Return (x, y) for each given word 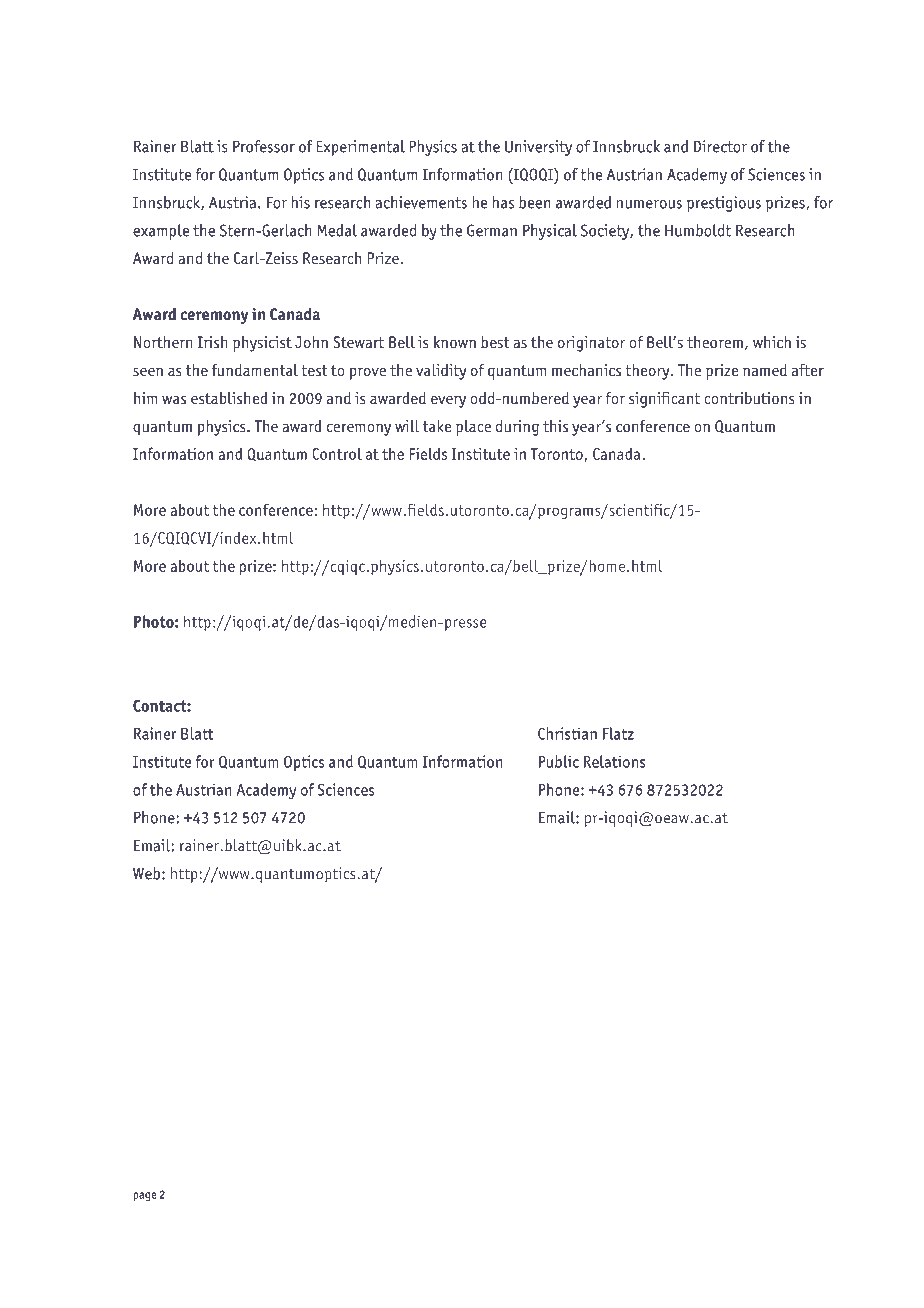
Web (146, 873)
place (473, 428)
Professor (264, 146)
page (145, 1196)
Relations (615, 761)
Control (337, 453)
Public (559, 761)
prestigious (724, 204)
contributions (749, 398)
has (503, 202)
